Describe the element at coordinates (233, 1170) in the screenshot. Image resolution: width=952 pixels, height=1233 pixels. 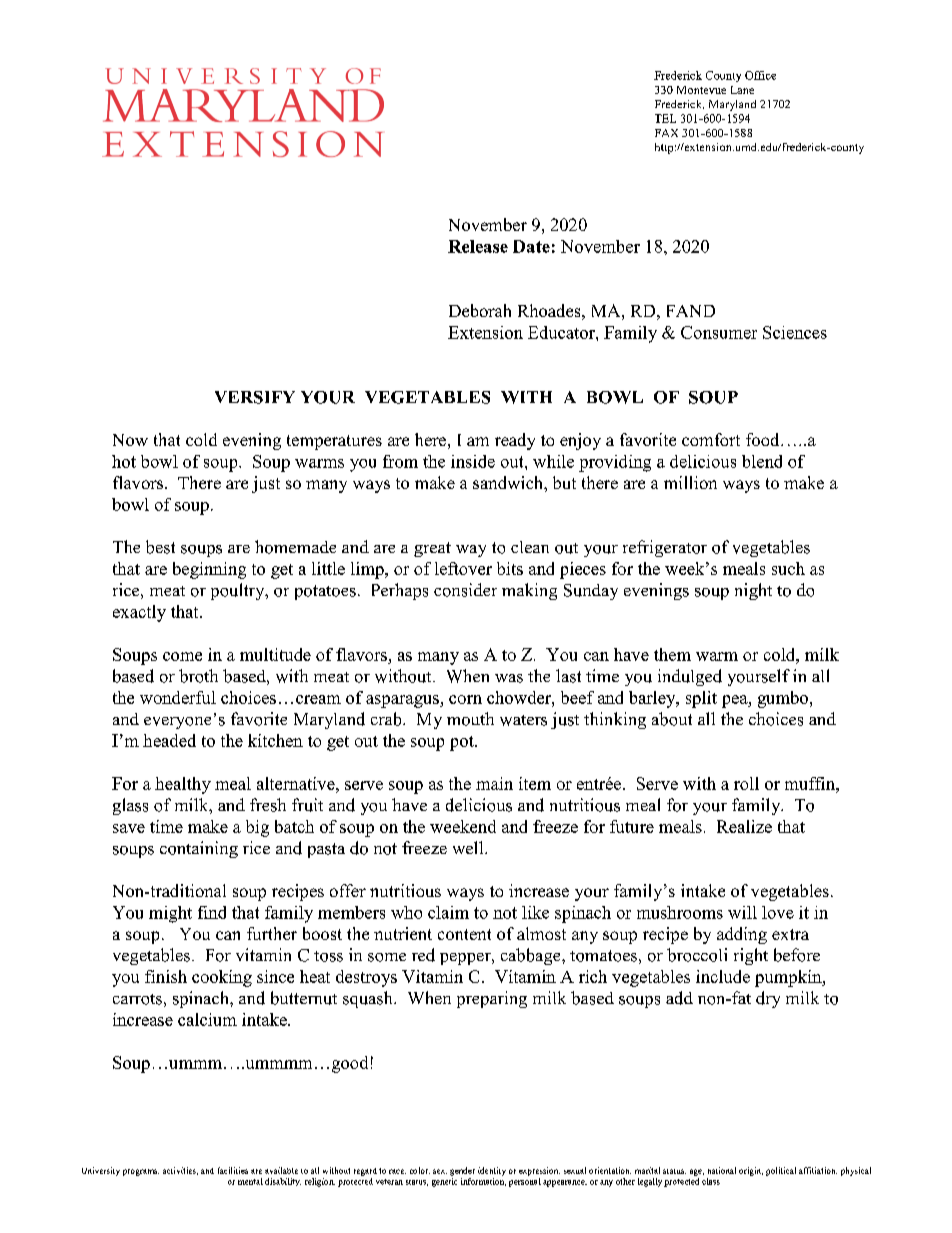
I see `facilities` at that location.
